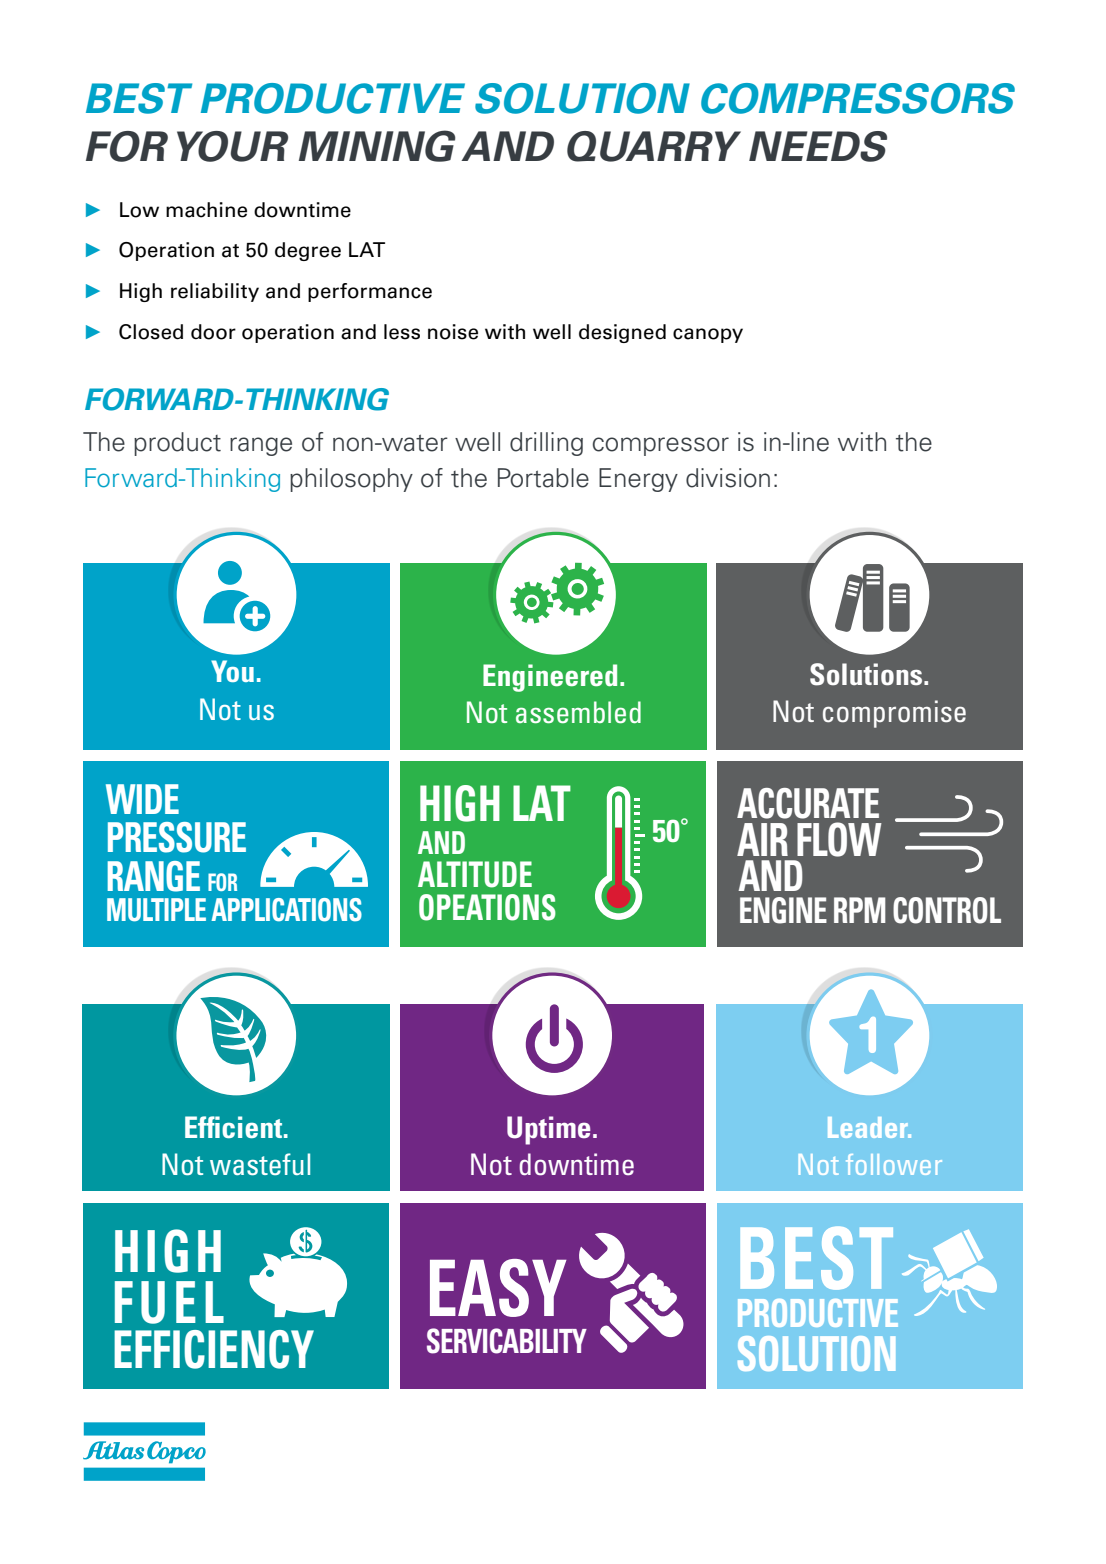  What do you see at coordinates (232, 146) in the screenshot?
I see `YOUR` at bounding box center [232, 146].
